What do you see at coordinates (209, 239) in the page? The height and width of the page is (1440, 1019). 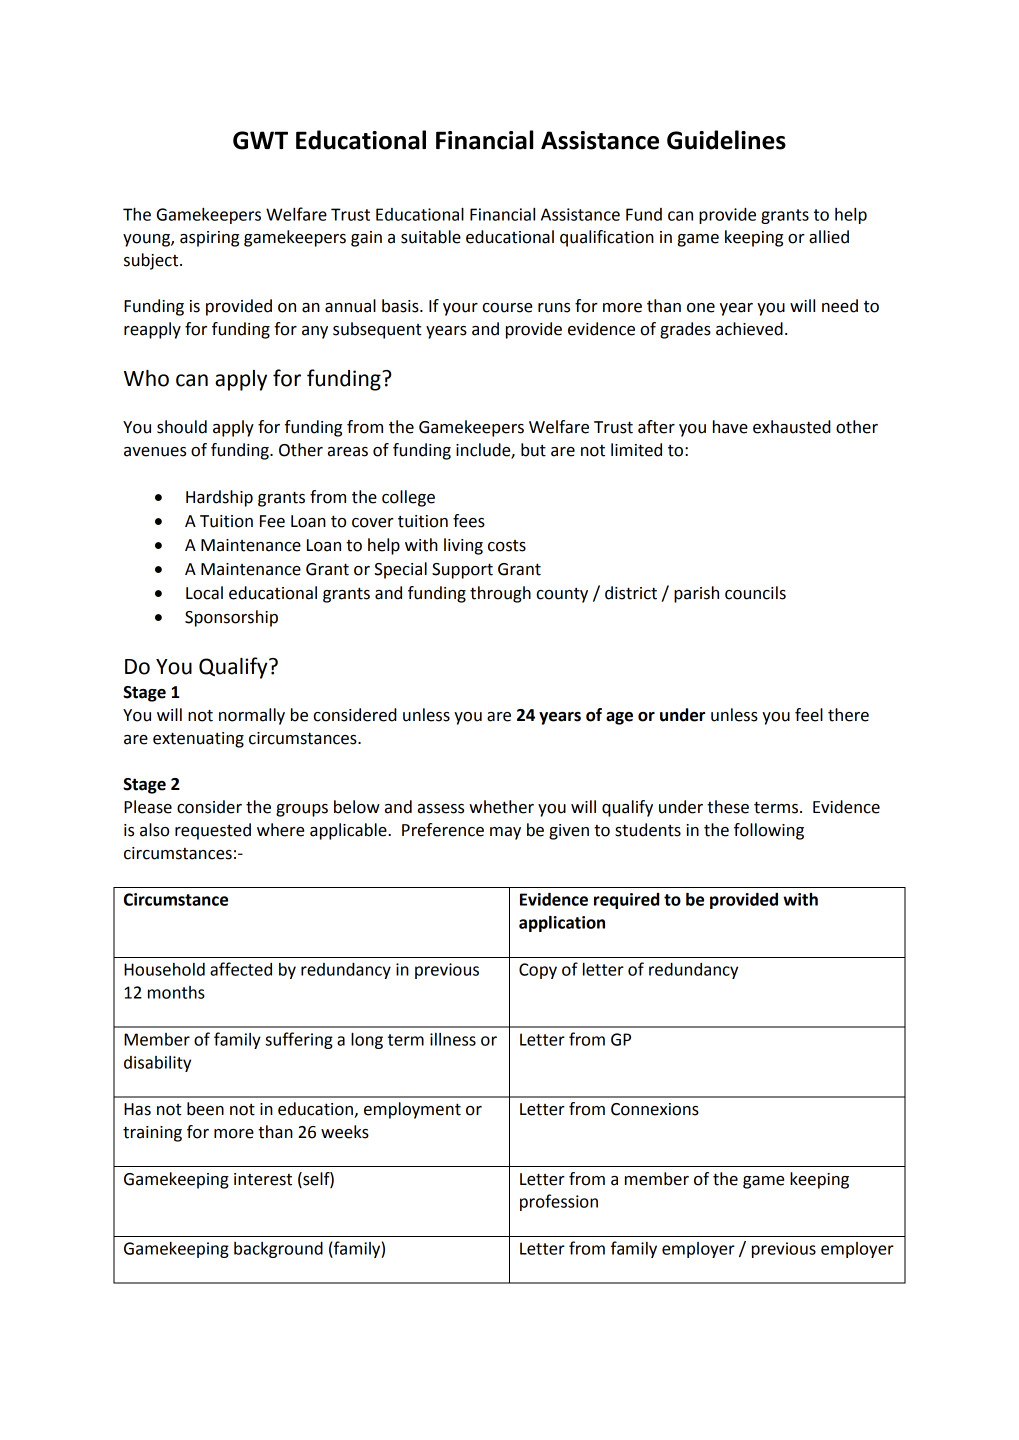 I see `aspiring` at bounding box center [209, 239].
